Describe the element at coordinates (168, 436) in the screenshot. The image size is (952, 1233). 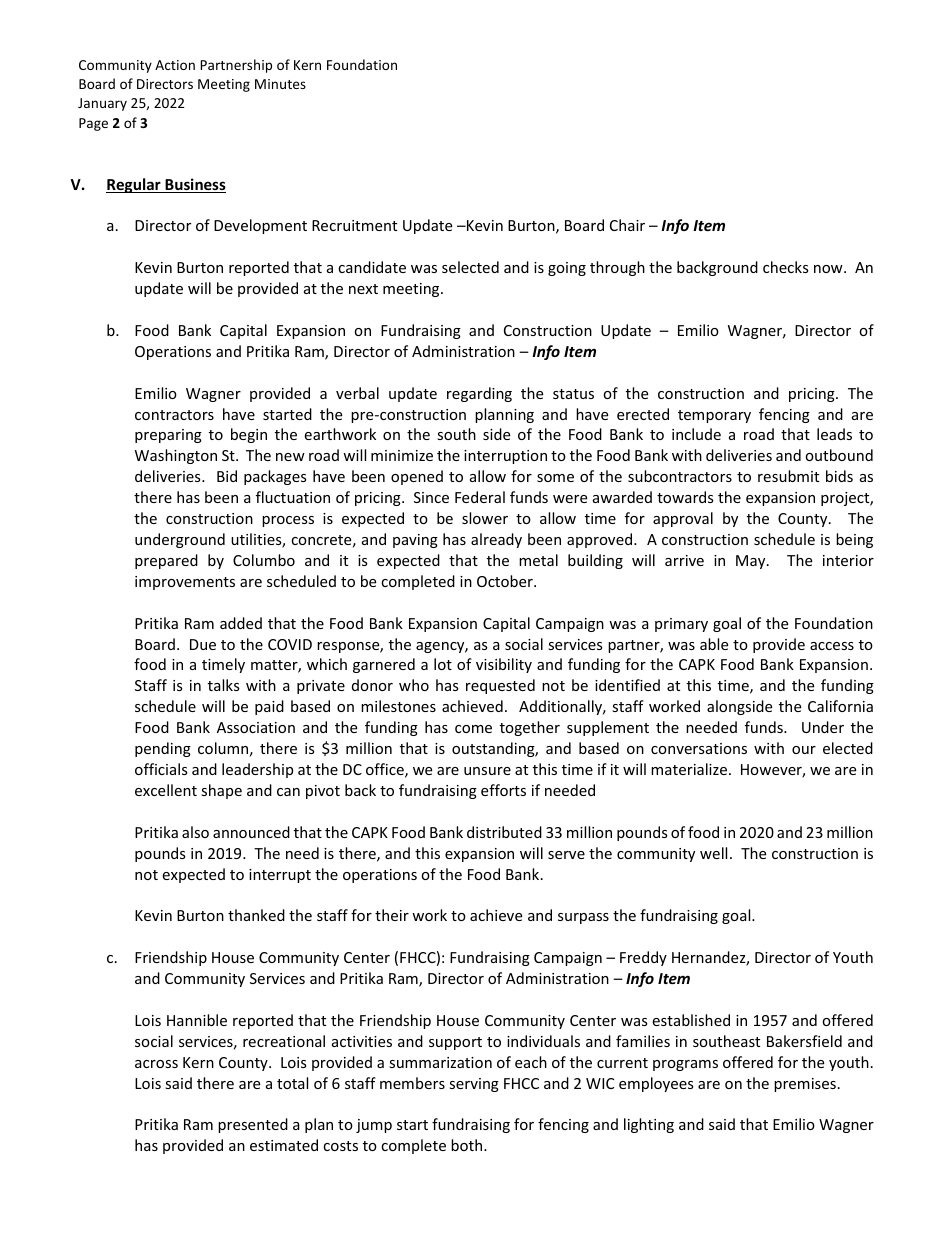
I see `preparing` at that location.
